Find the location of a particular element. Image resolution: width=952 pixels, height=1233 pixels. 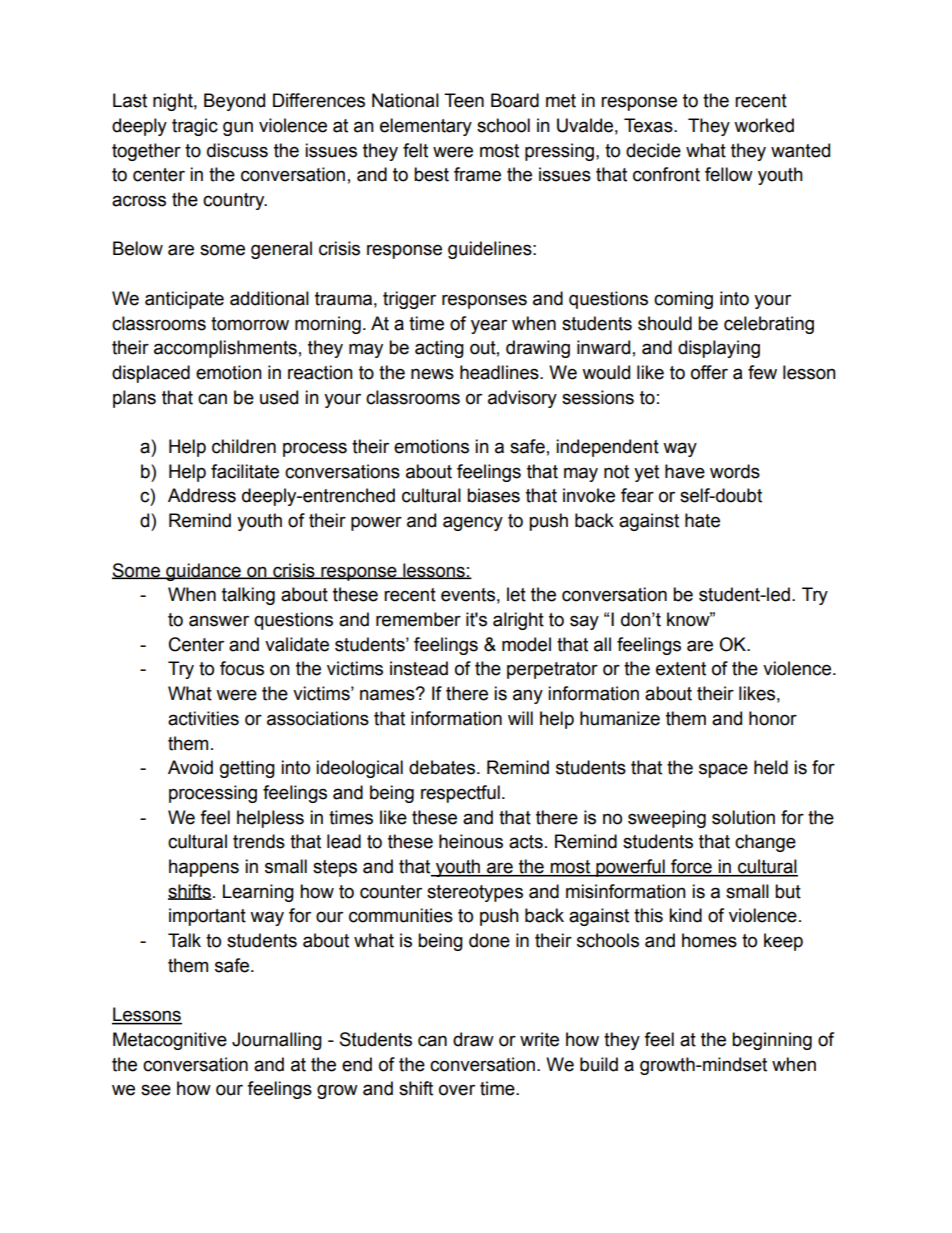

elementary is located at coordinates (426, 127).
